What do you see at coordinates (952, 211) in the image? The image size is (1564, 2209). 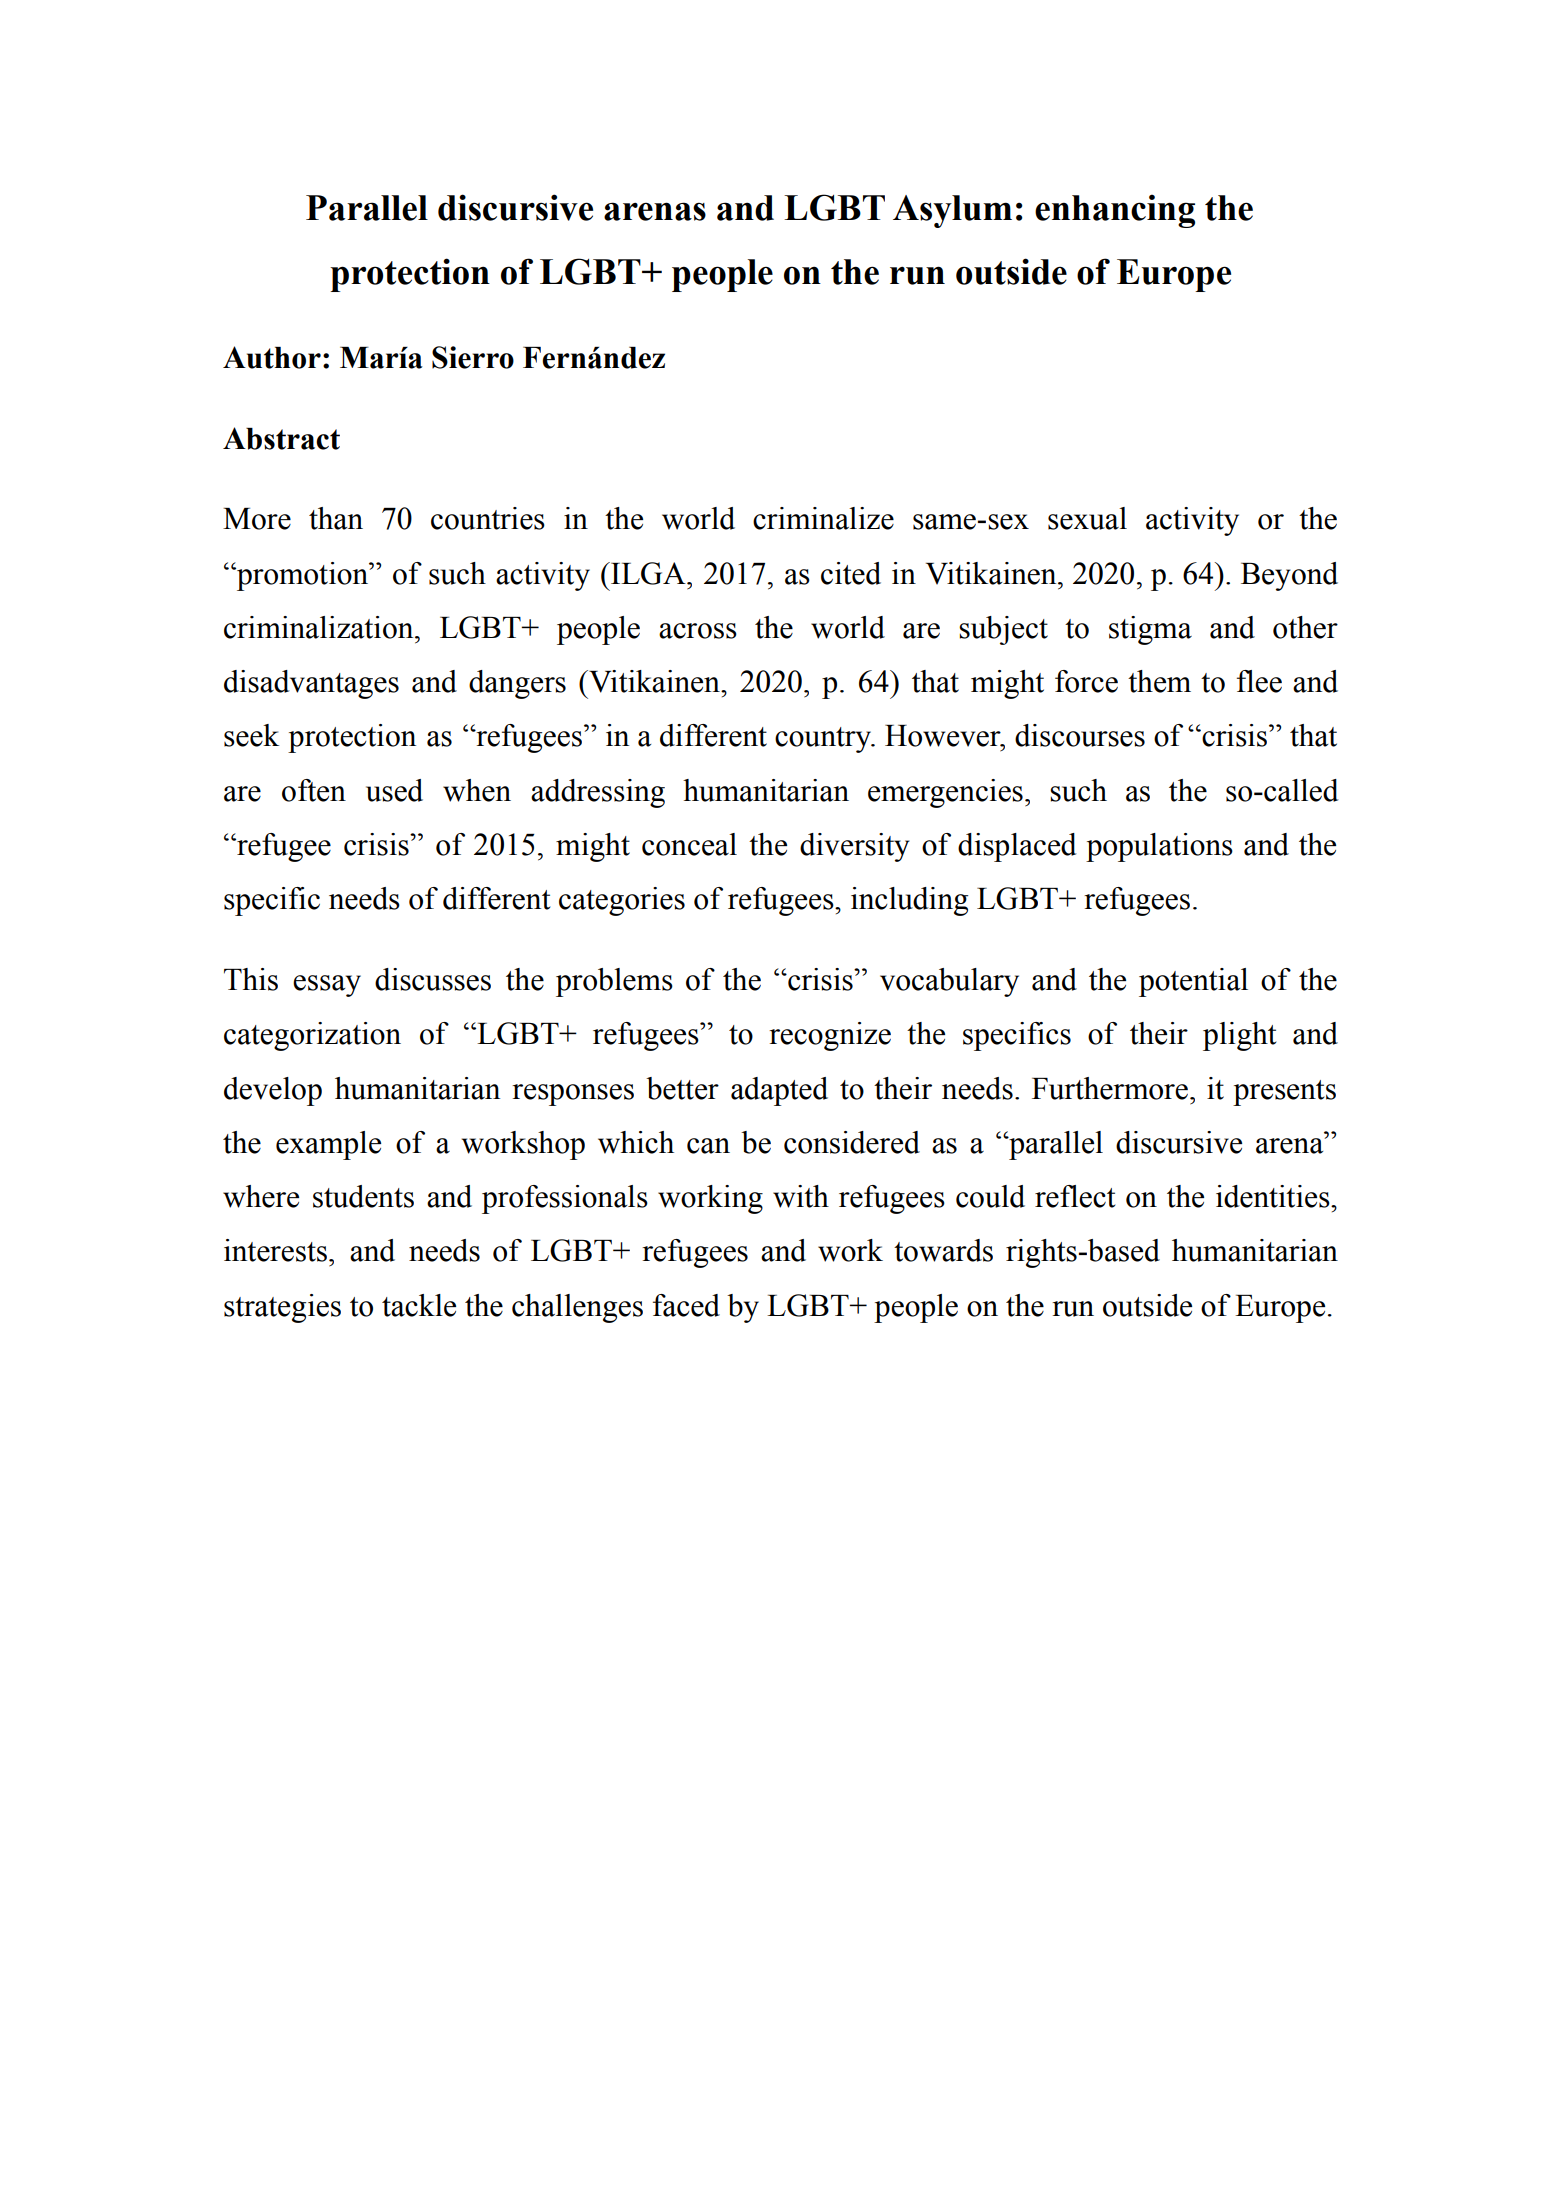 I see `Asylum` at bounding box center [952, 211].
